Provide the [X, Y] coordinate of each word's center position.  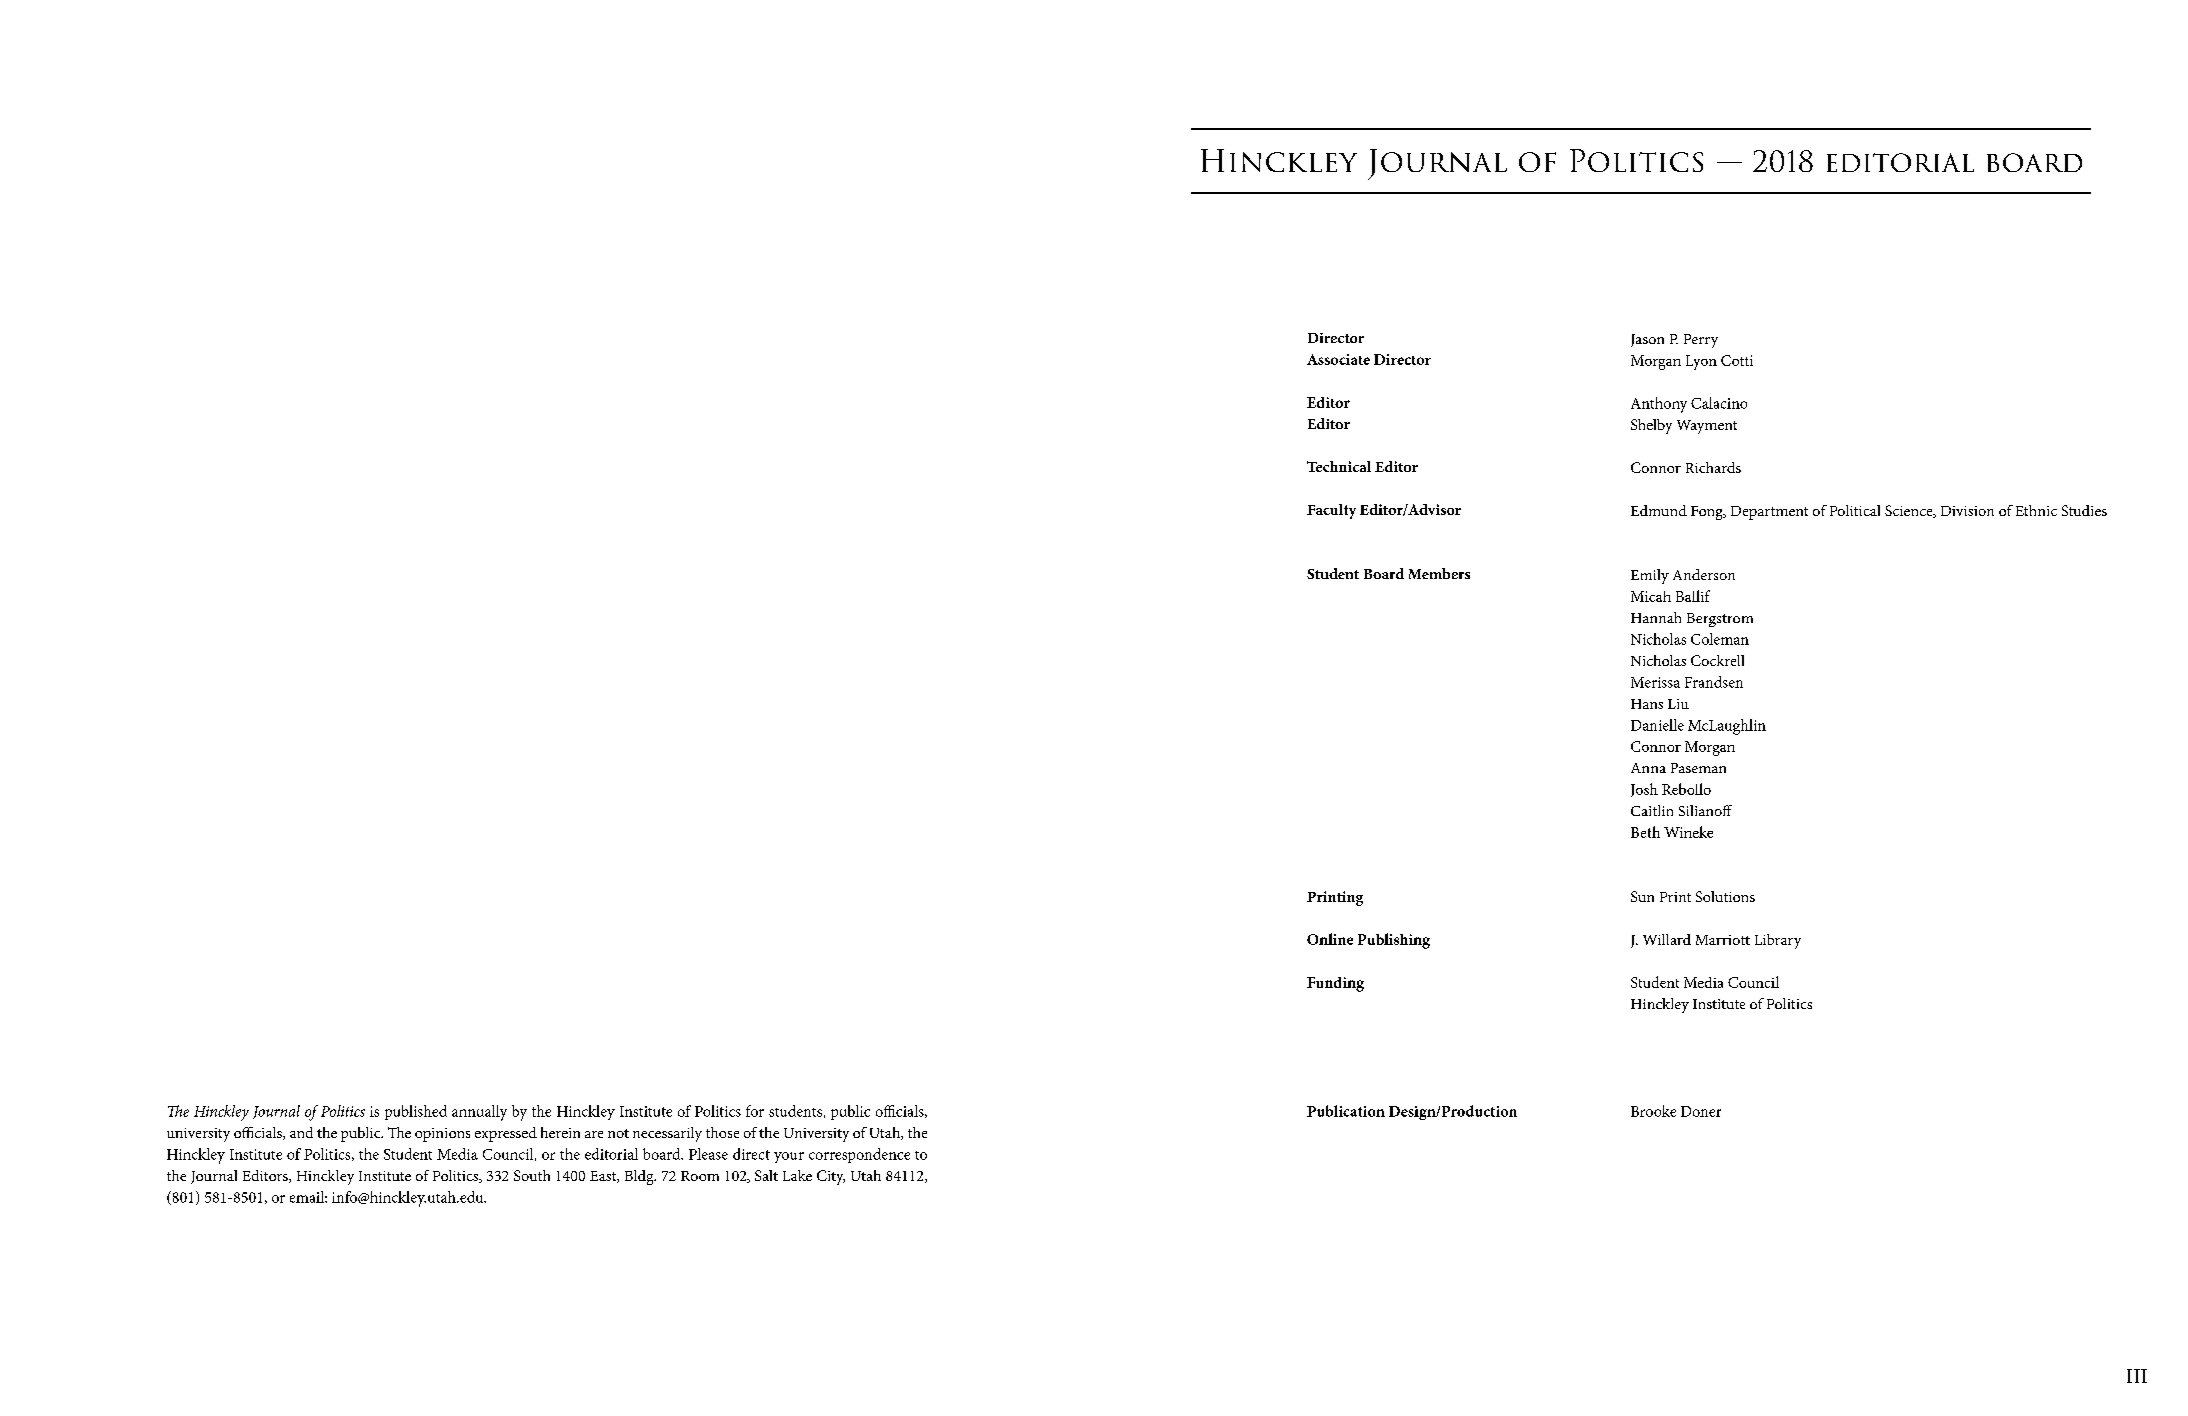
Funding [1335, 984]
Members [1439, 573]
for [755, 1111]
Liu [1678, 704]
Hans [1647, 704]
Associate [1338, 359]
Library [1778, 941]
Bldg [640, 1177]
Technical [1339, 466]
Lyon [1701, 362]
